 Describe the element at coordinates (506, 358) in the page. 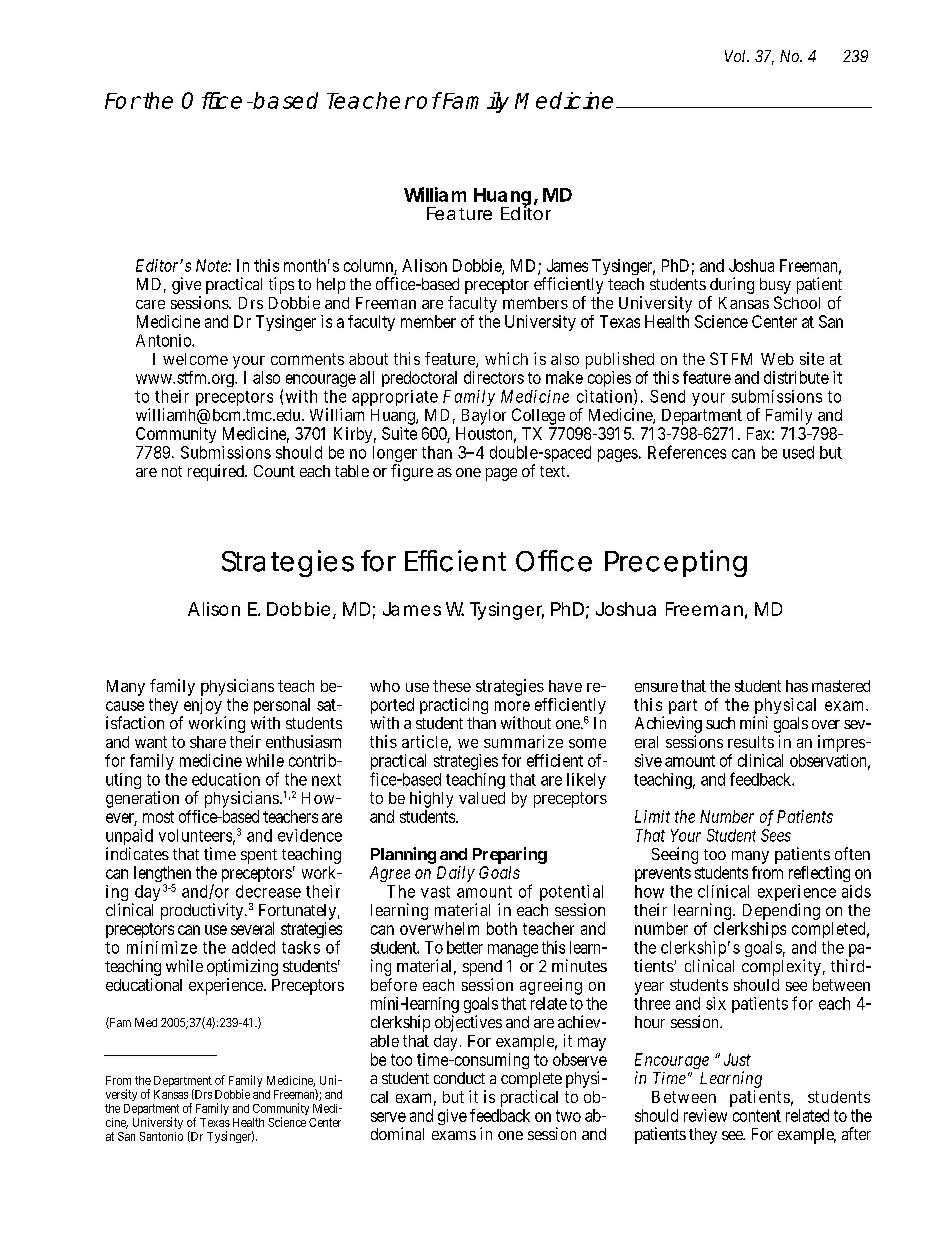

I see `which` at that location.
